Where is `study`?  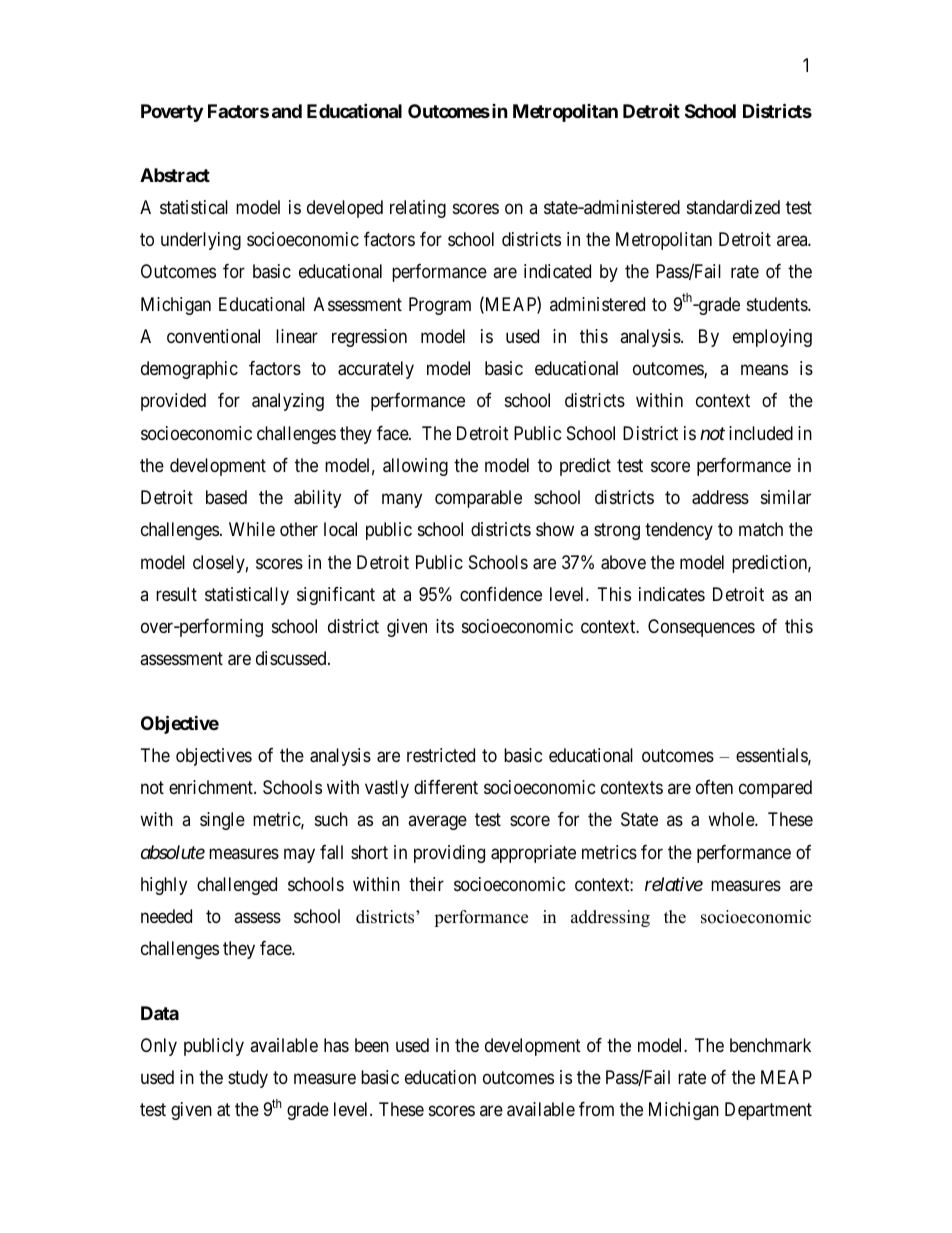 study is located at coordinates (248, 1079).
